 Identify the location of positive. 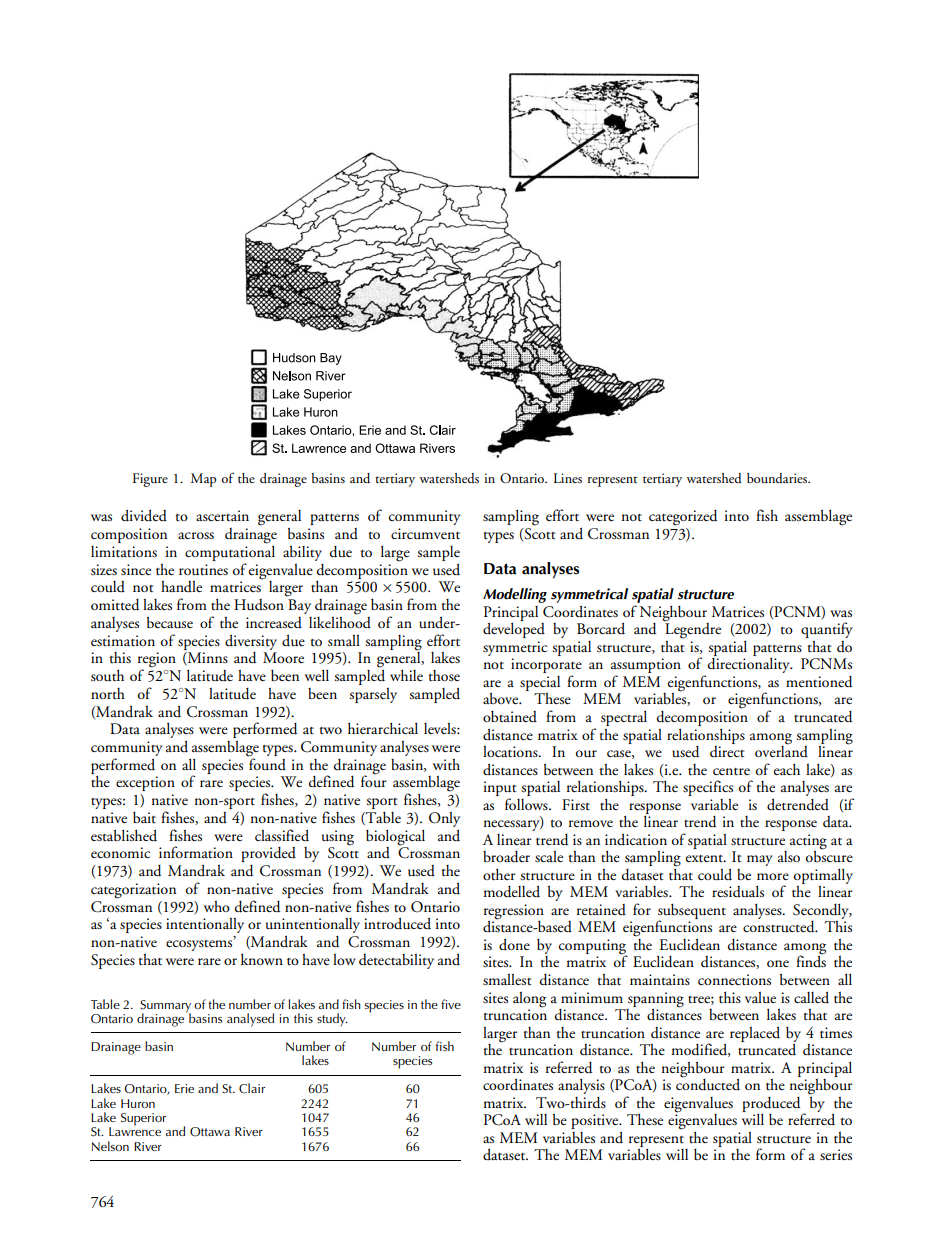
(596, 1121).
